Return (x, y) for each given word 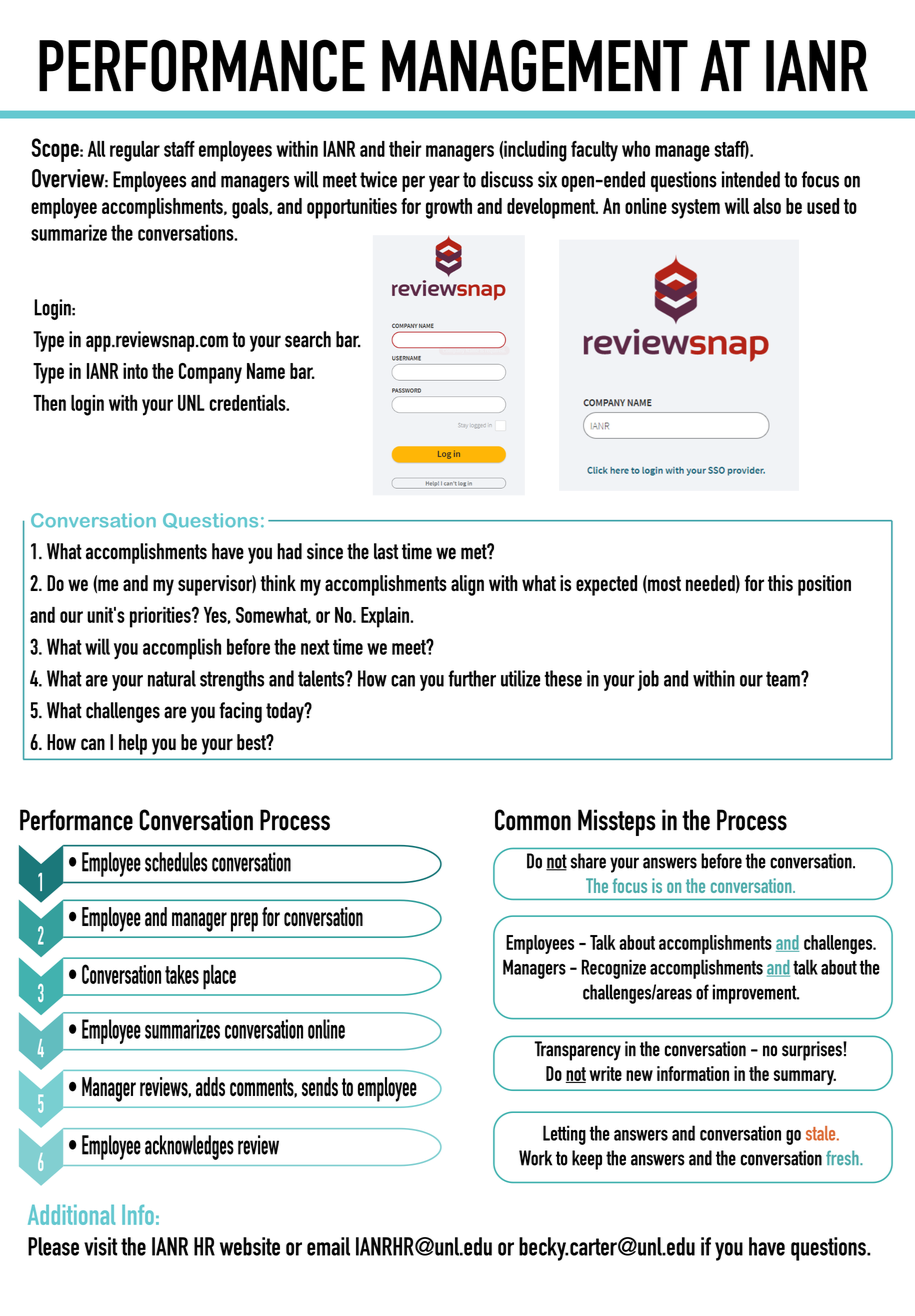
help (133, 744)
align (467, 585)
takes (182, 974)
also (767, 206)
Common (533, 820)
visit (101, 1246)
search (308, 339)
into (135, 371)
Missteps (617, 822)
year (444, 184)
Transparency (577, 1051)
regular (135, 151)
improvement (756, 994)
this (780, 583)
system (695, 209)
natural (172, 678)
